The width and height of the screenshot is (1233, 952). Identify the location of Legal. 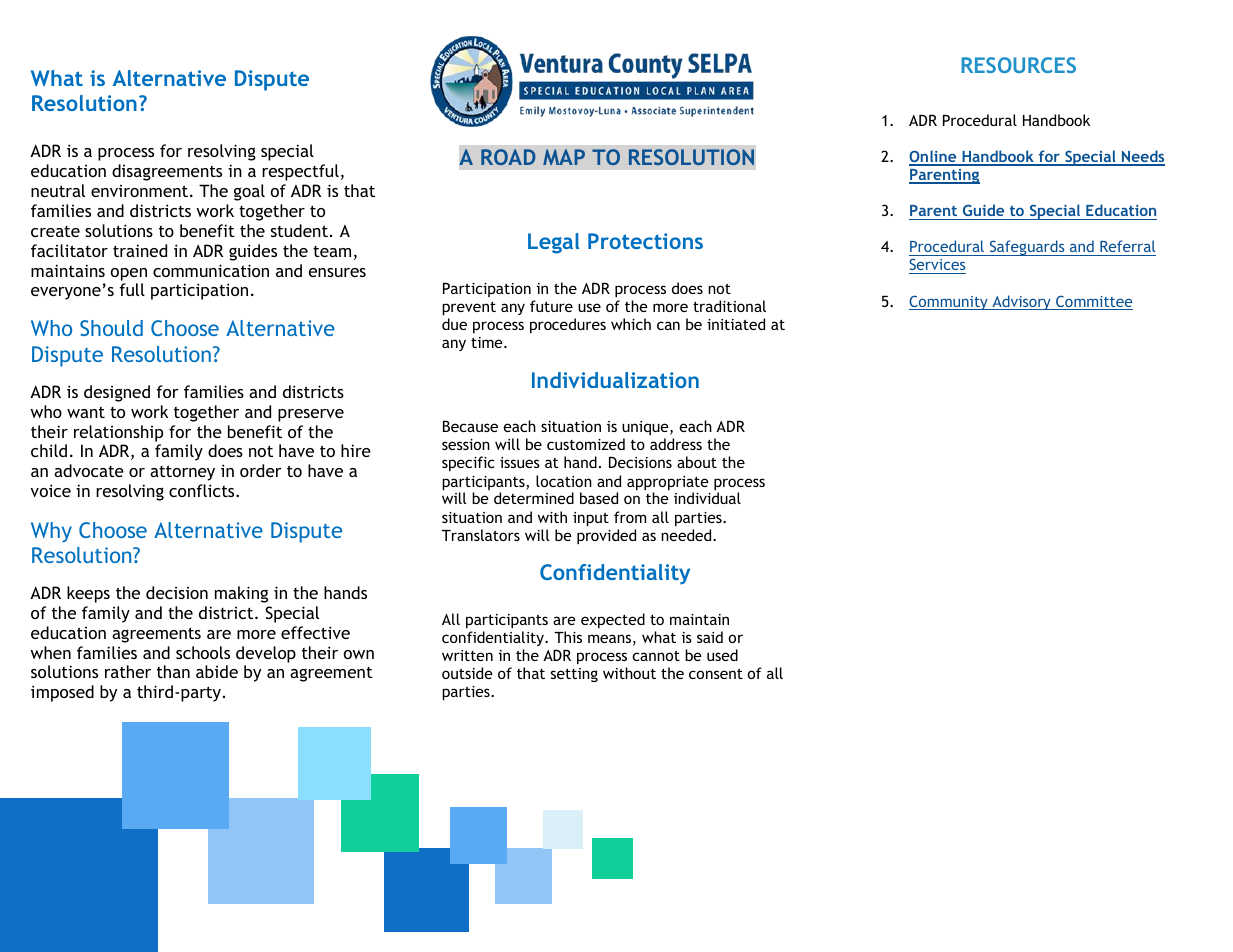
(553, 243).
